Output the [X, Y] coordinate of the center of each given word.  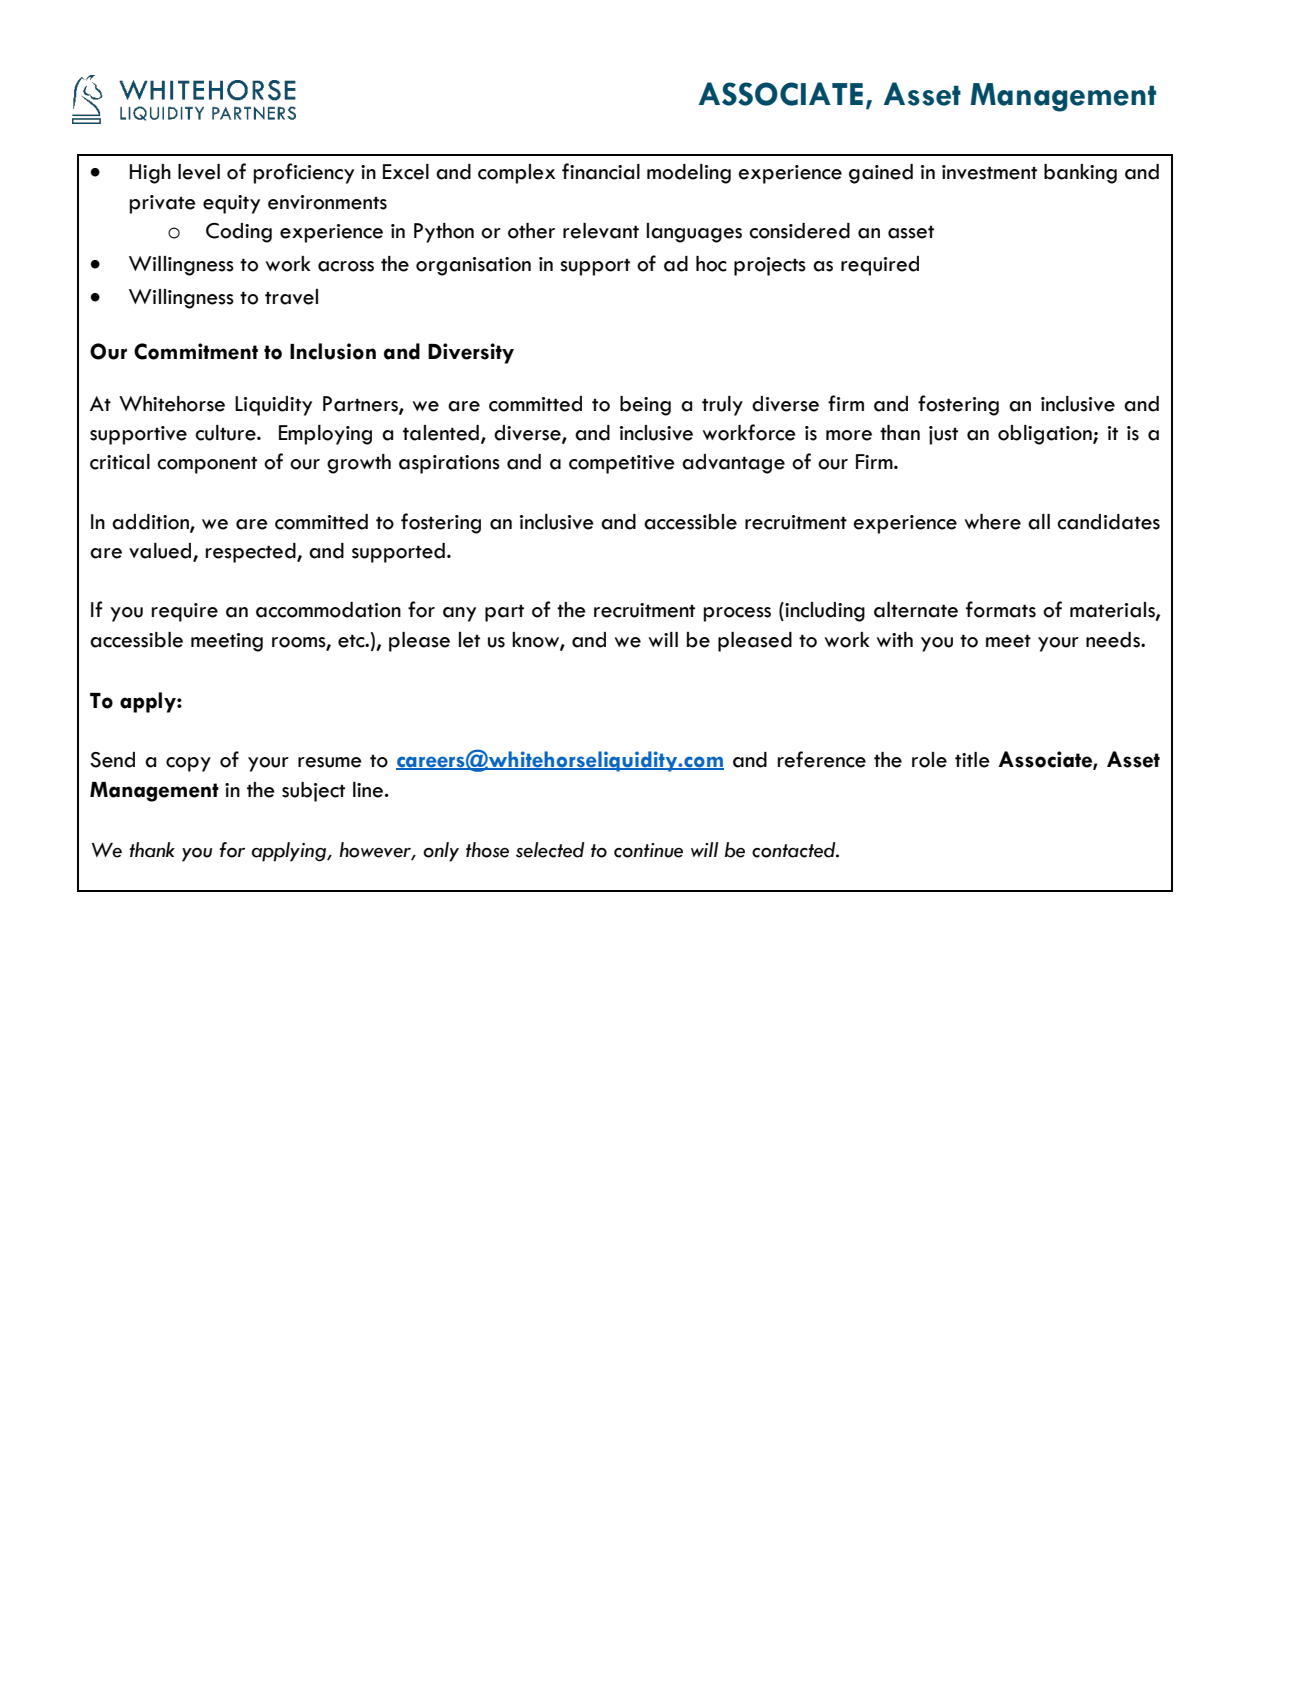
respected [252, 553]
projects [770, 266]
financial [601, 171]
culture [226, 433]
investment [989, 172]
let [469, 640]
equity [231, 204]
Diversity [471, 353]
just [943, 435]
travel [291, 297]
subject [313, 792]
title [972, 760]
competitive [622, 464]
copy [188, 764]
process [737, 614]
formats [1001, 609]
